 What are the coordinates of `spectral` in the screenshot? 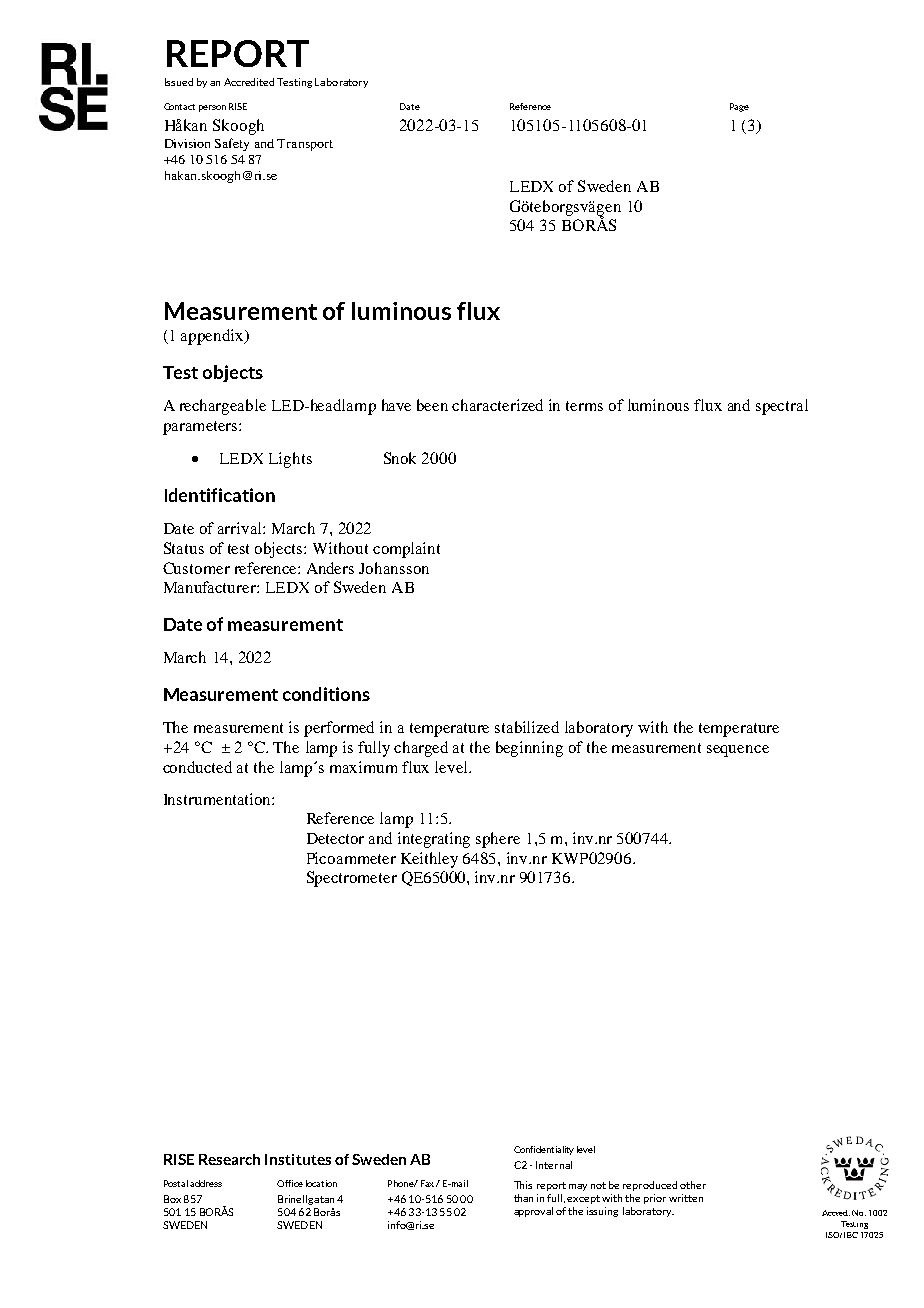 It's located at (782, 407).
